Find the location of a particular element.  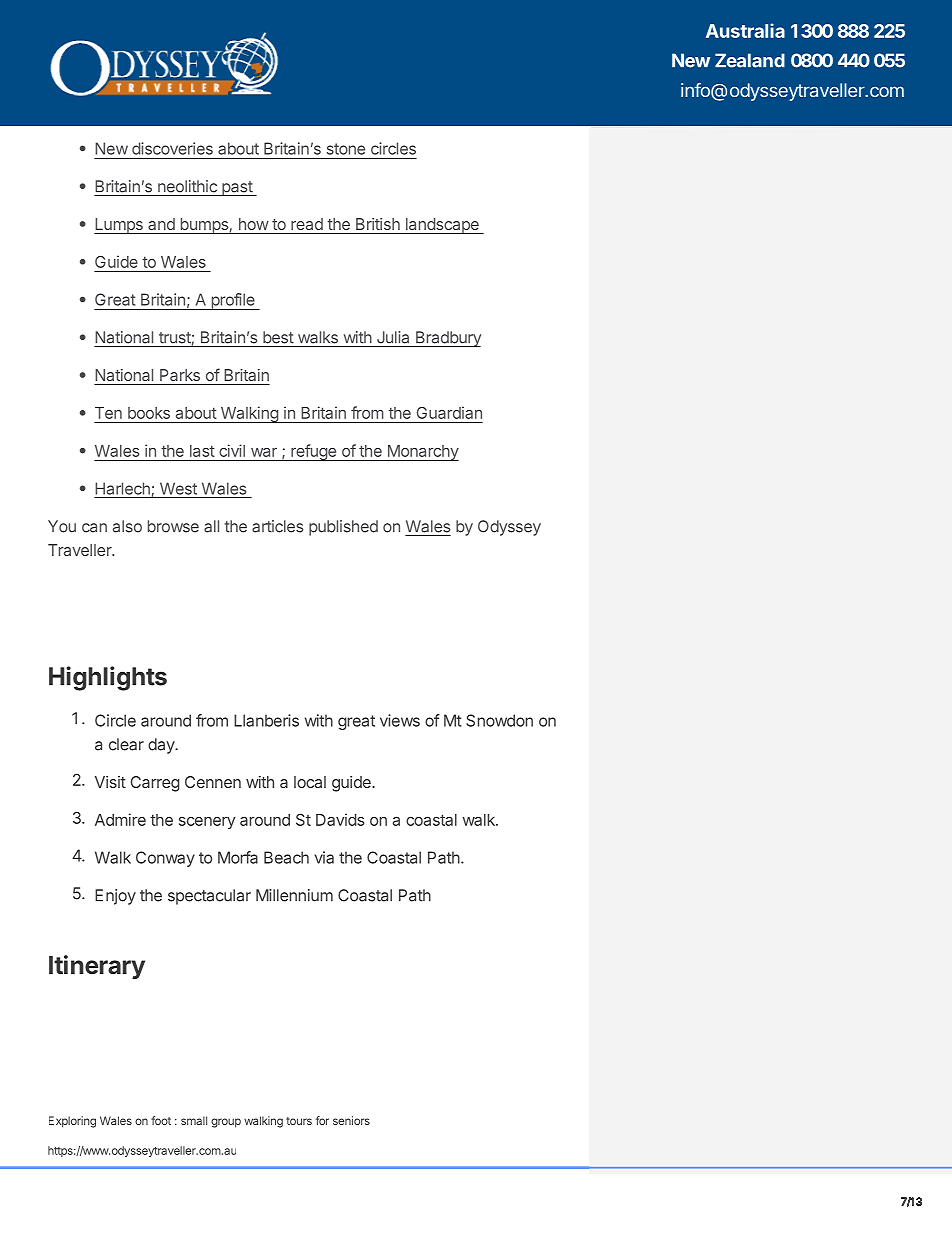

Snowdon is located at coordinates (499, 720).
